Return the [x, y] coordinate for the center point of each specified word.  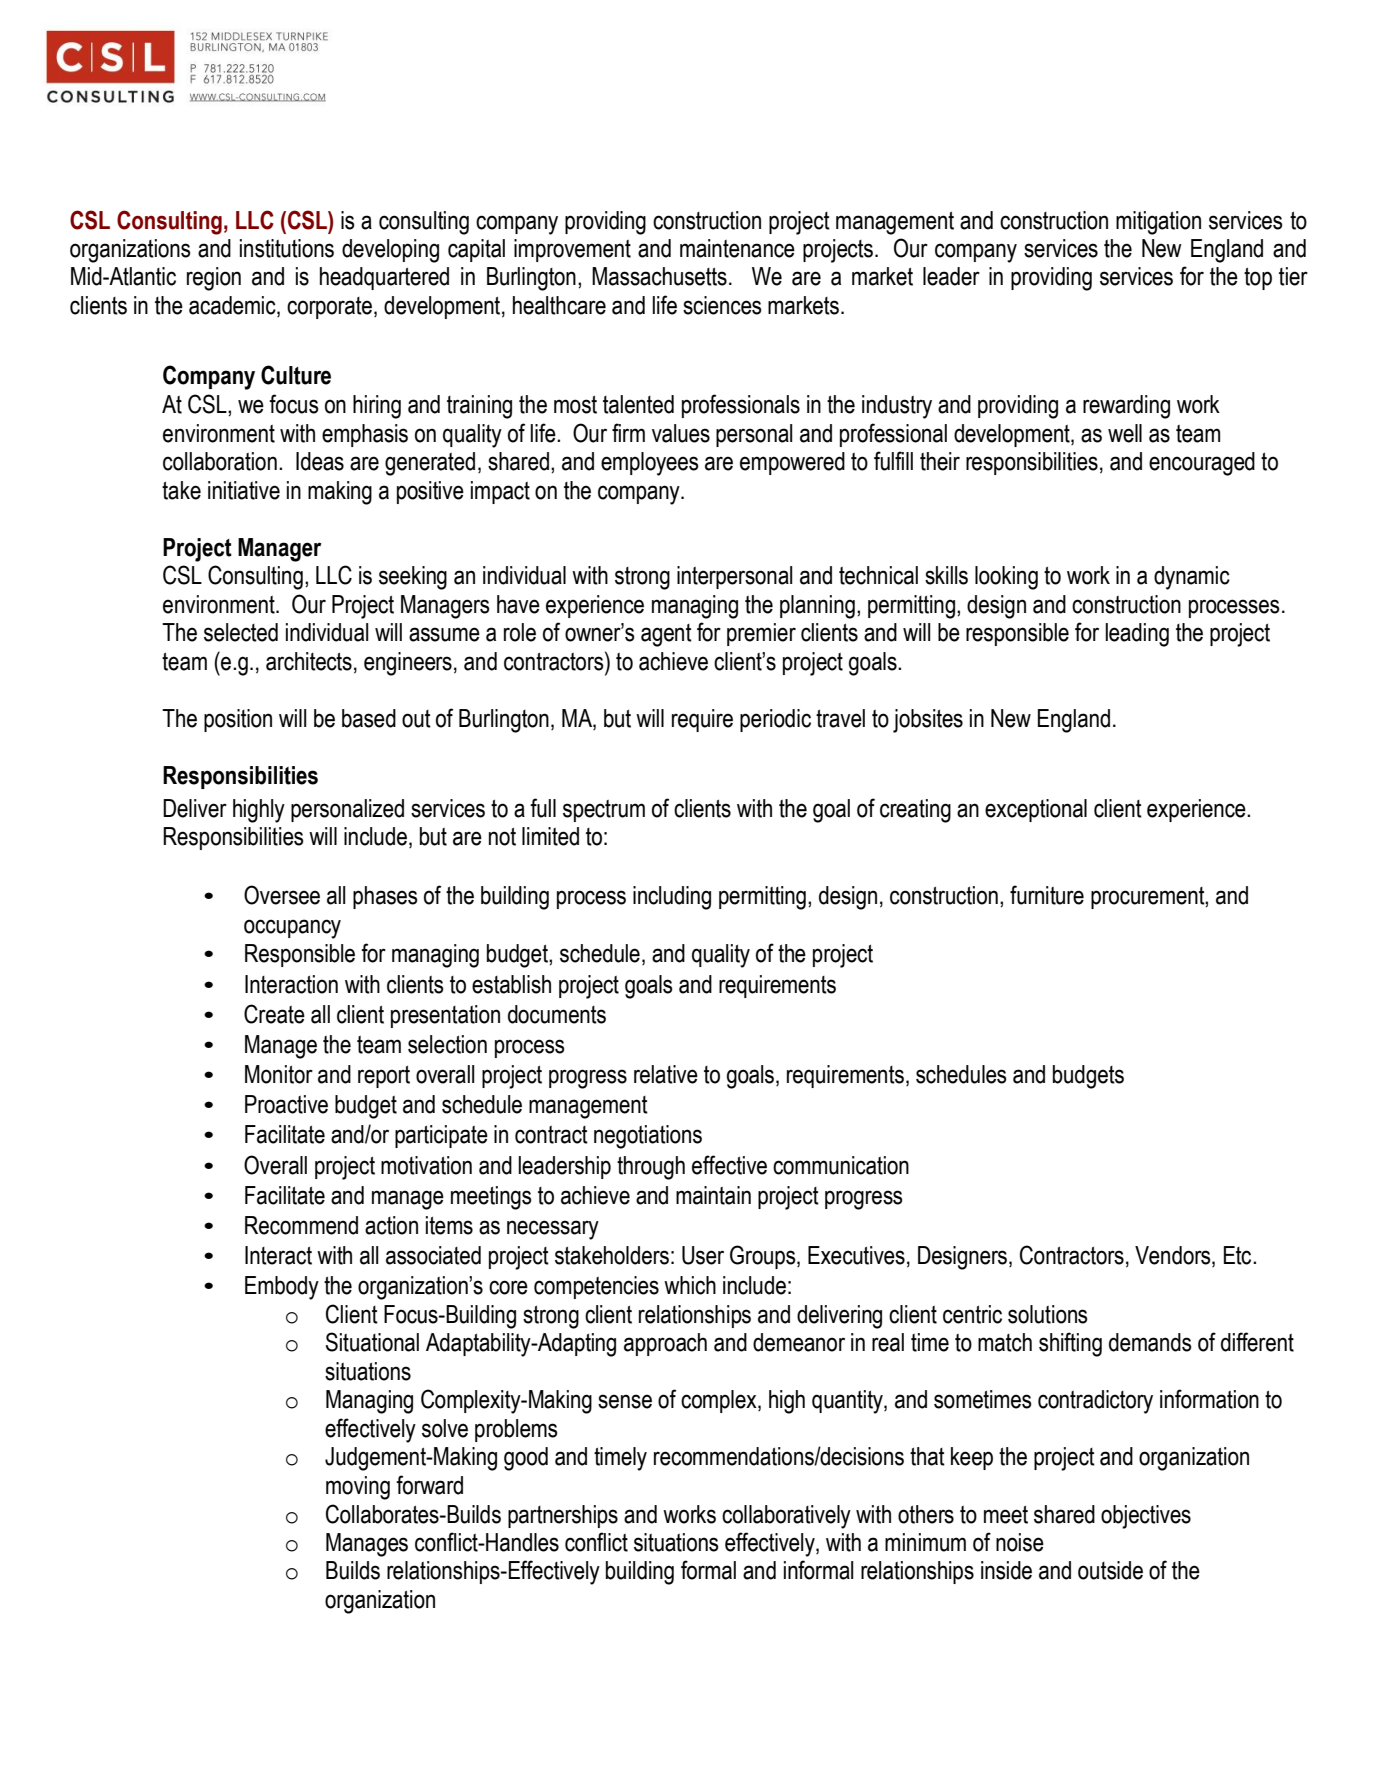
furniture [1047, 895]
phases [385, 897]
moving [358, 1488]
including [672, 898]
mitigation [1158, 223]
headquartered [384, 278]
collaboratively [786, 1517]
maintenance [737, 248]
